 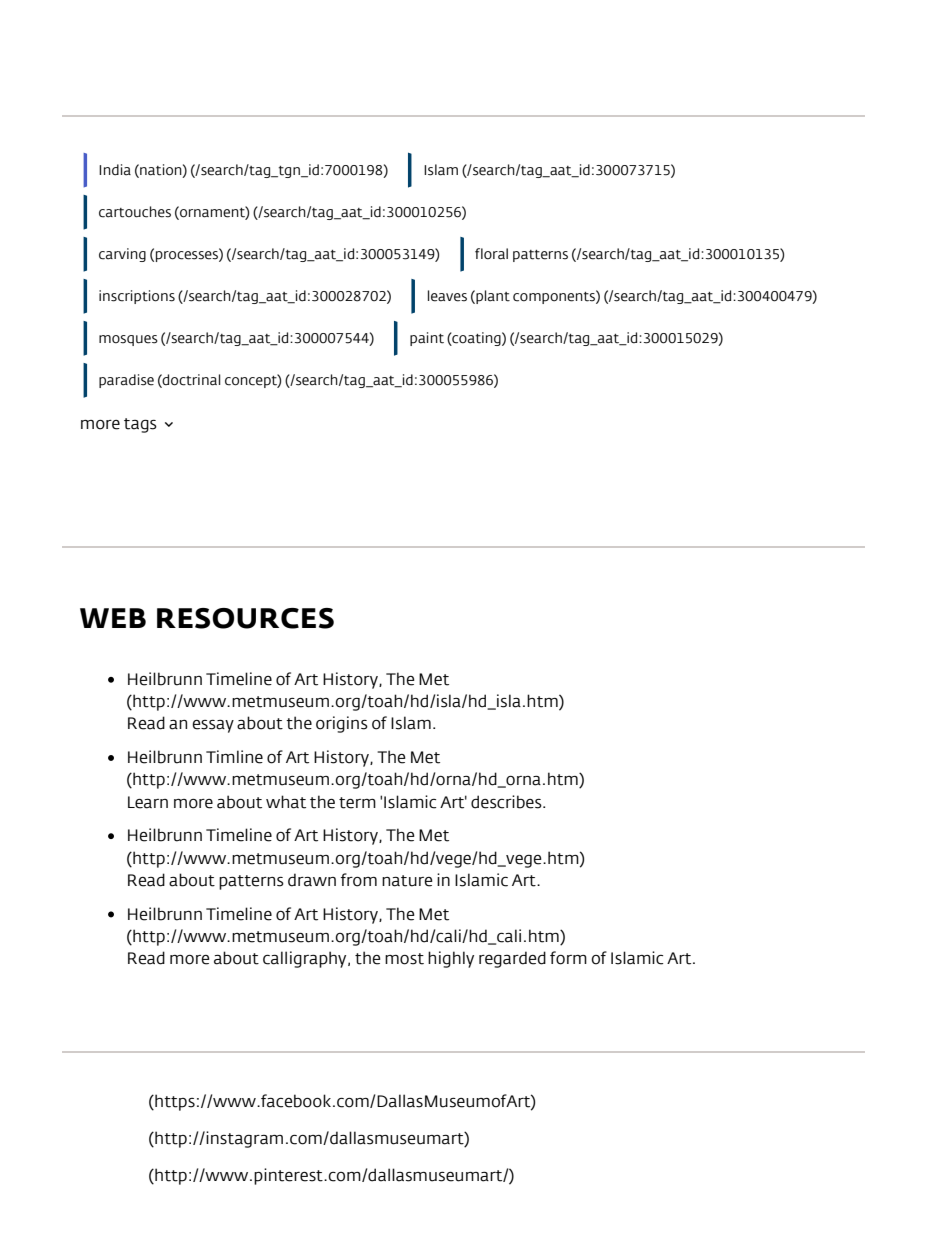 I want to click on WEB, so click(x=113, y=618).
